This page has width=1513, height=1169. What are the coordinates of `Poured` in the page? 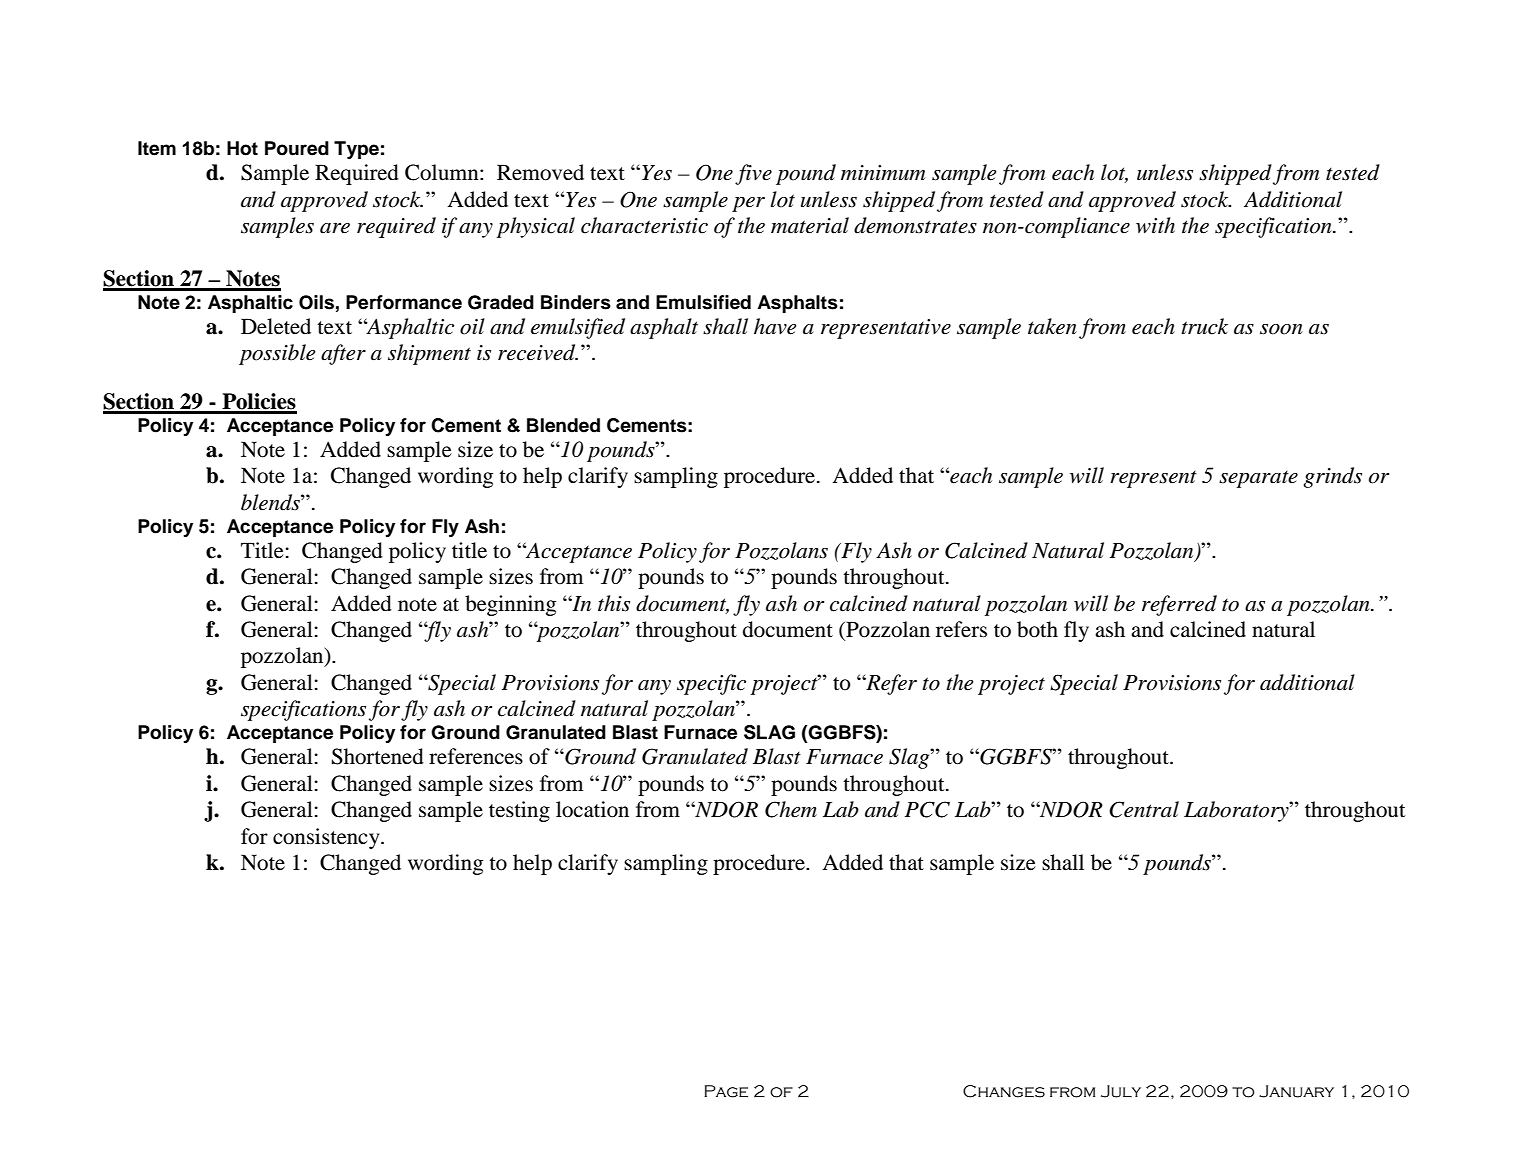 It's located at (297, 148).
